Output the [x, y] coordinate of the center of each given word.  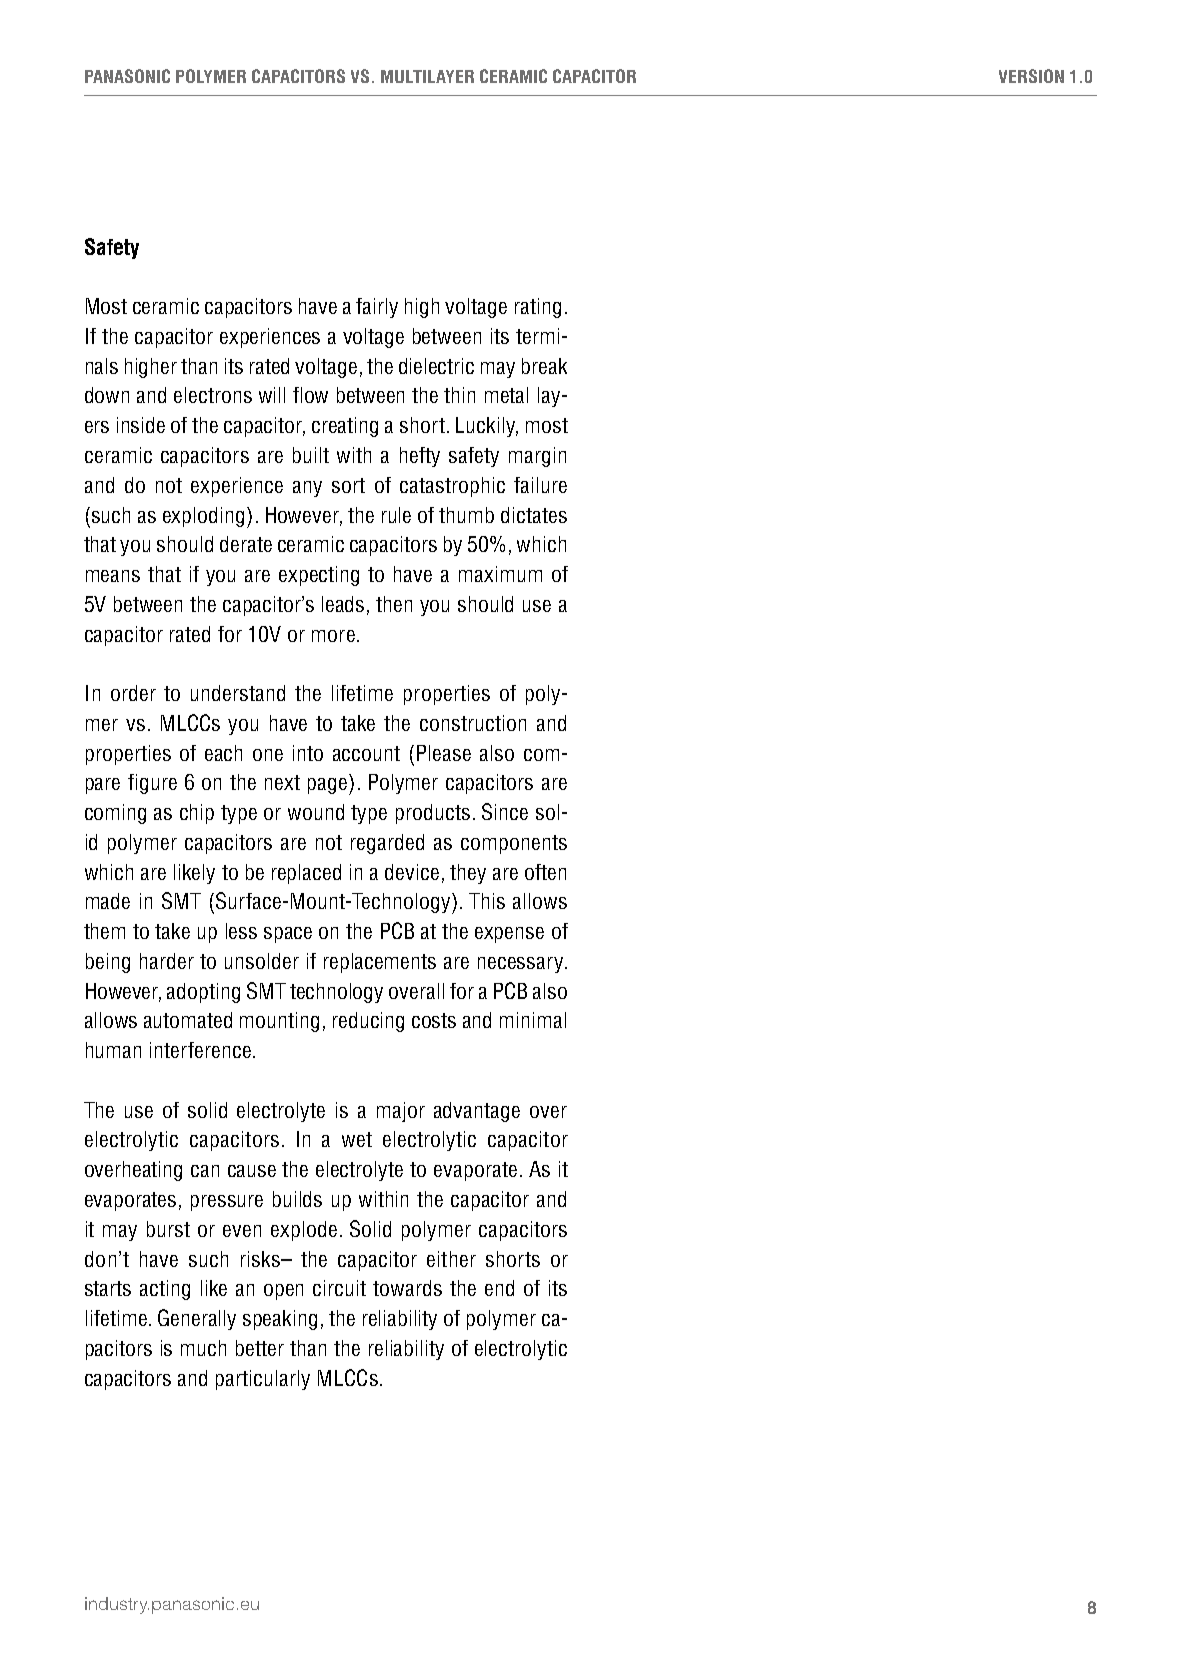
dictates [534, 515]
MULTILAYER [427, 76]
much [203, 1348]
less [241, 931]
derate [246, 544]
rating [538, 308]
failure [540, 485]
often [545, 872]
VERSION [1031, 76]
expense [509, 935]
